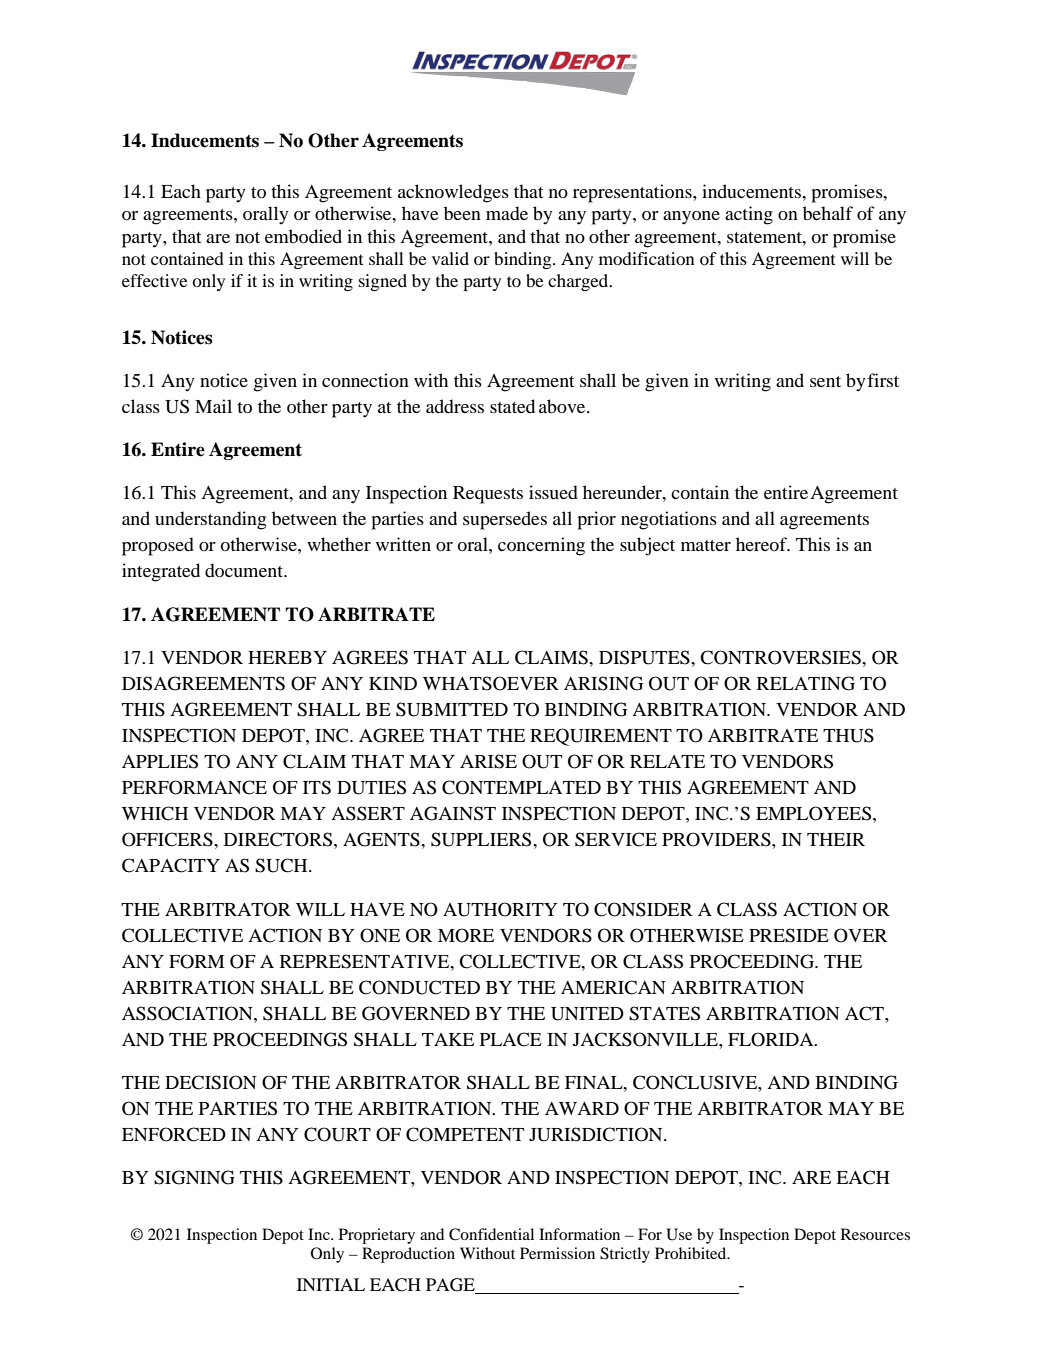  What do you see at coordinates (488, 761) in the document?
I see `ARISE` at bounding box center [488, 761].
